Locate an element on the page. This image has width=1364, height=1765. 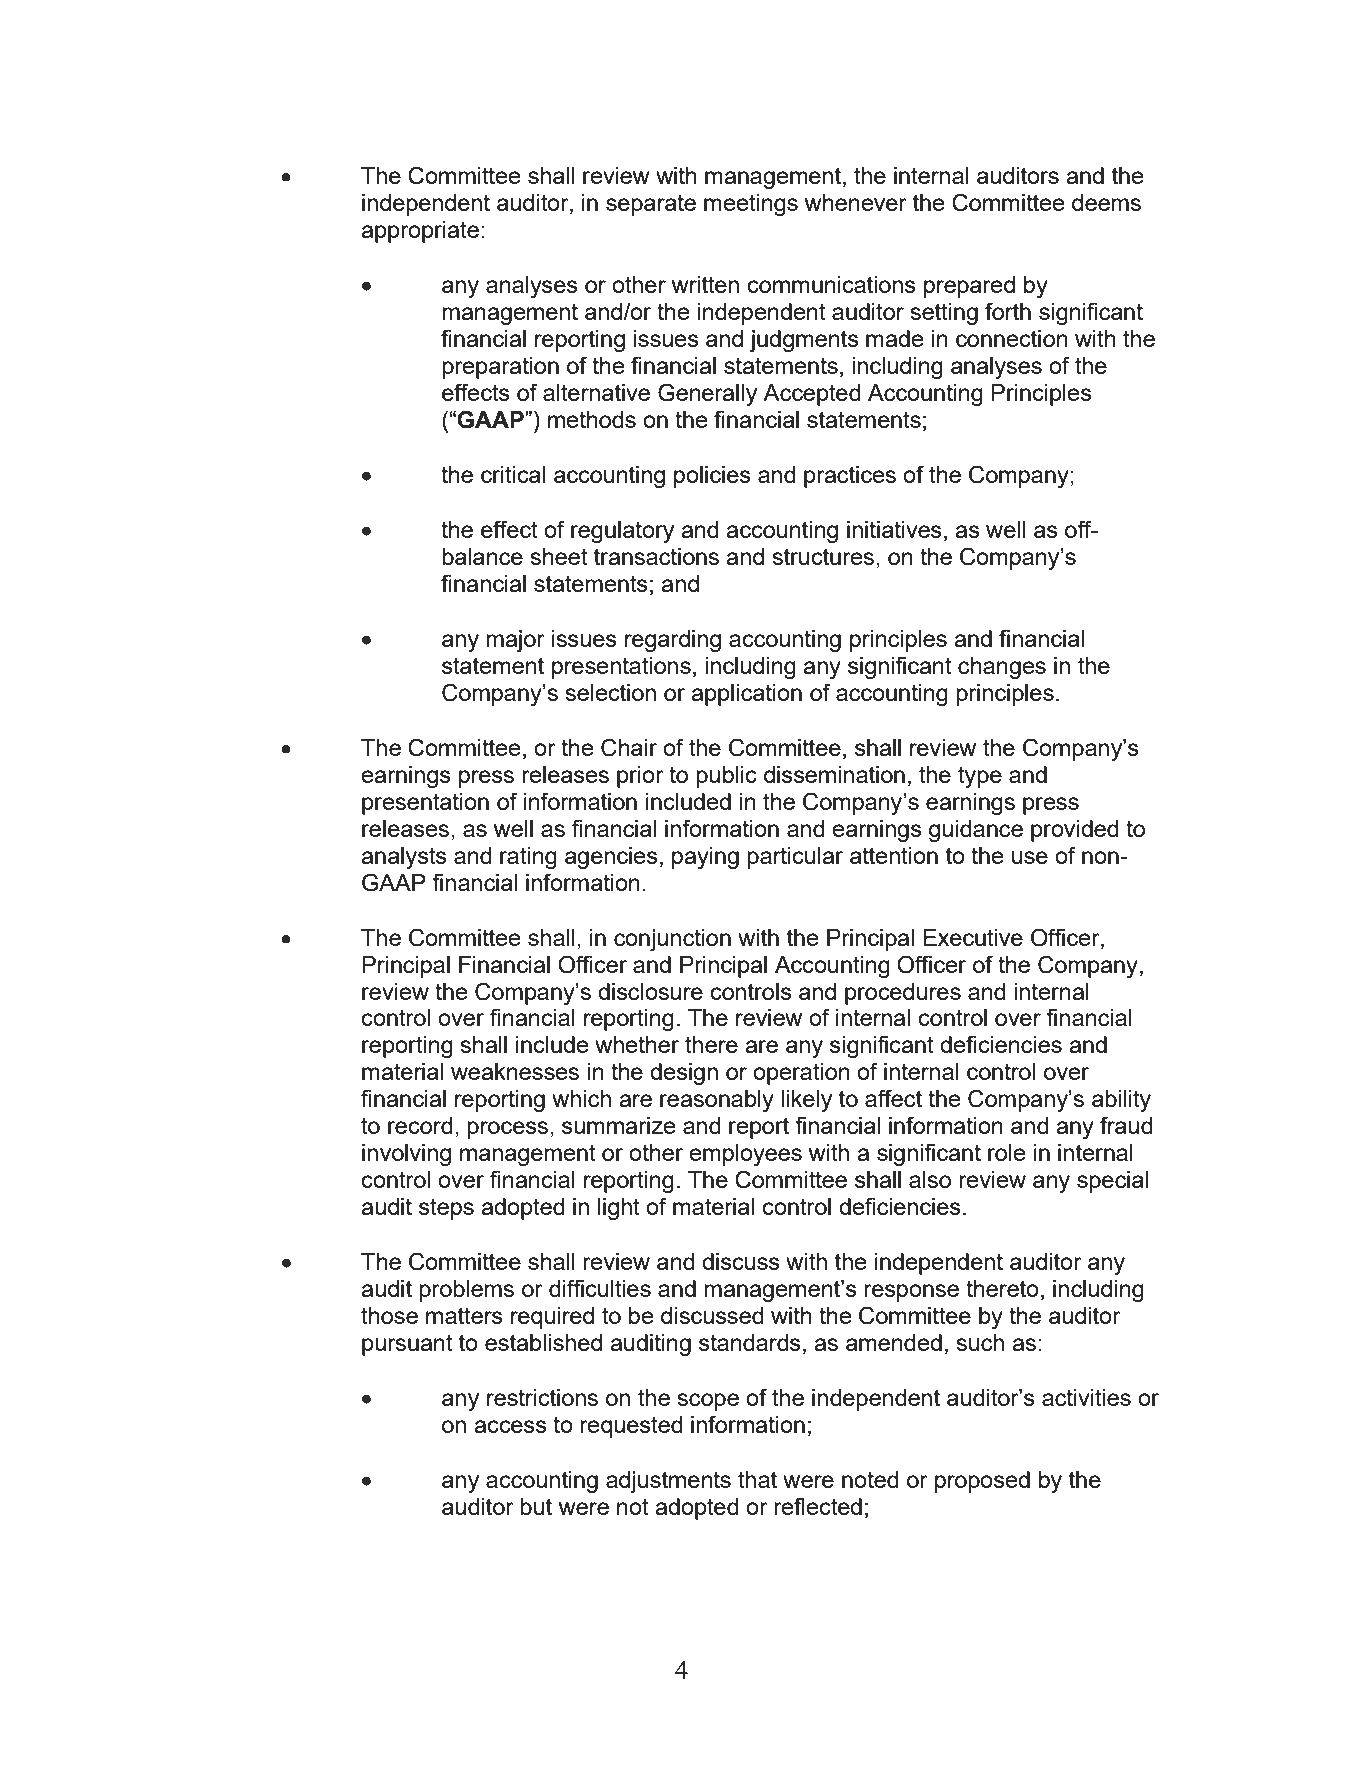
meetings is located at coordinates (751, 205).
